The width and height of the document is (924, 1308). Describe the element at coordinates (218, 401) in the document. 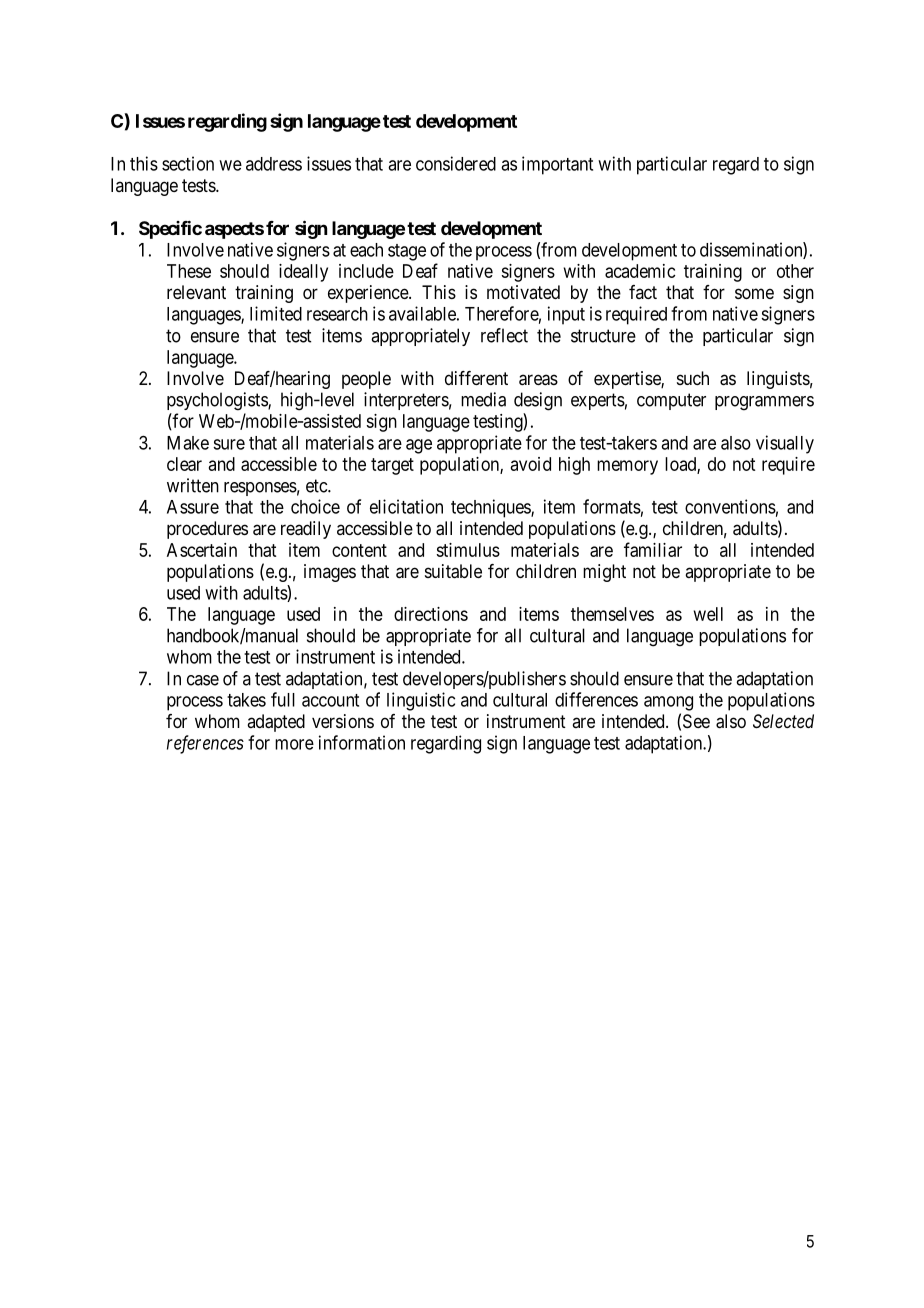

I see `psychologists` at that location.
